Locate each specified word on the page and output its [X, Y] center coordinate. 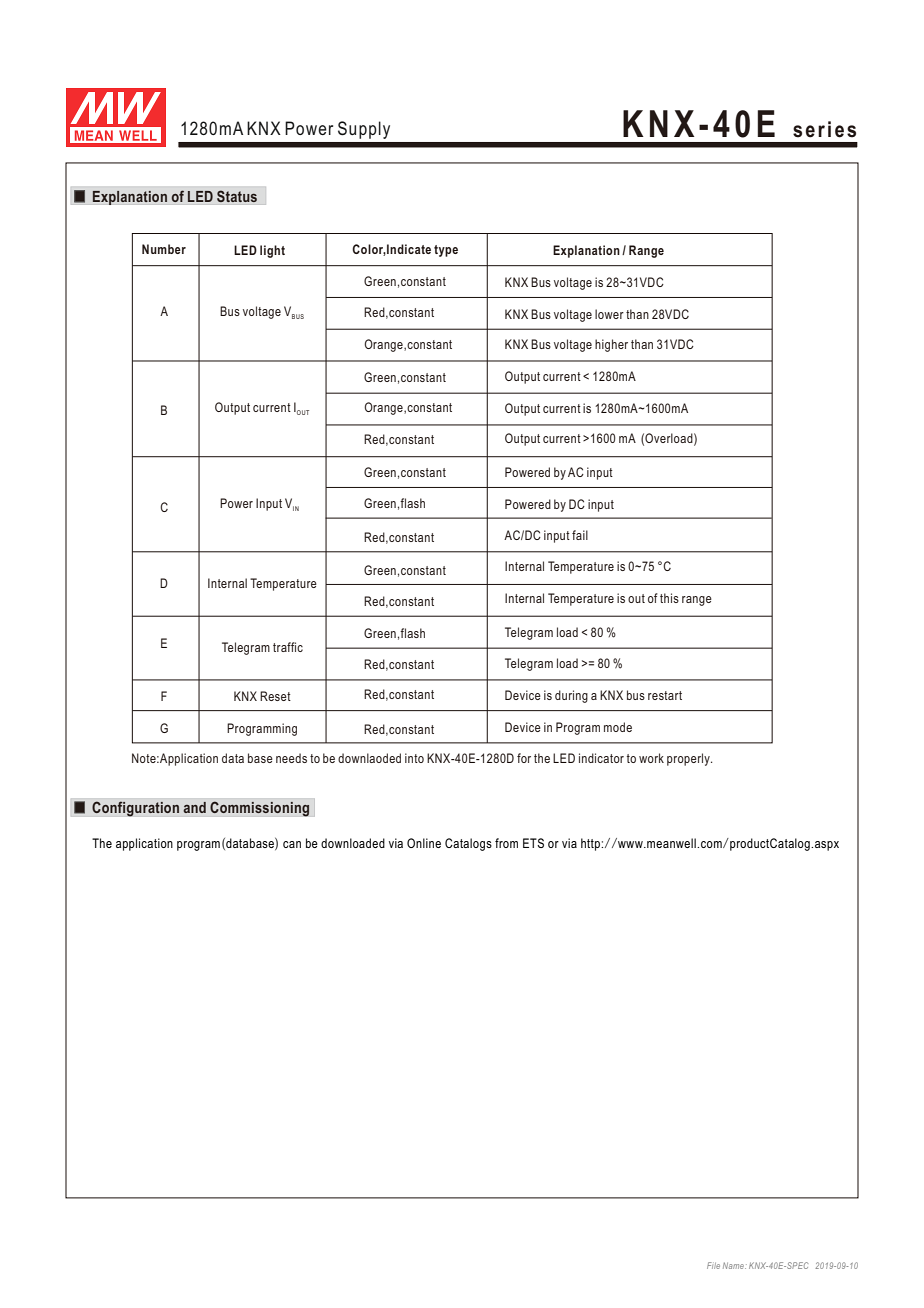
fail [580, 535]
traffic [288, 647]
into [414, 758]
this [669, 598]
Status [237, 196]
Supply [364, 130]
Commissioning [260, 809]
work [651, 758]
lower [609, 314]
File [713, 1265]
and [195, 807]
